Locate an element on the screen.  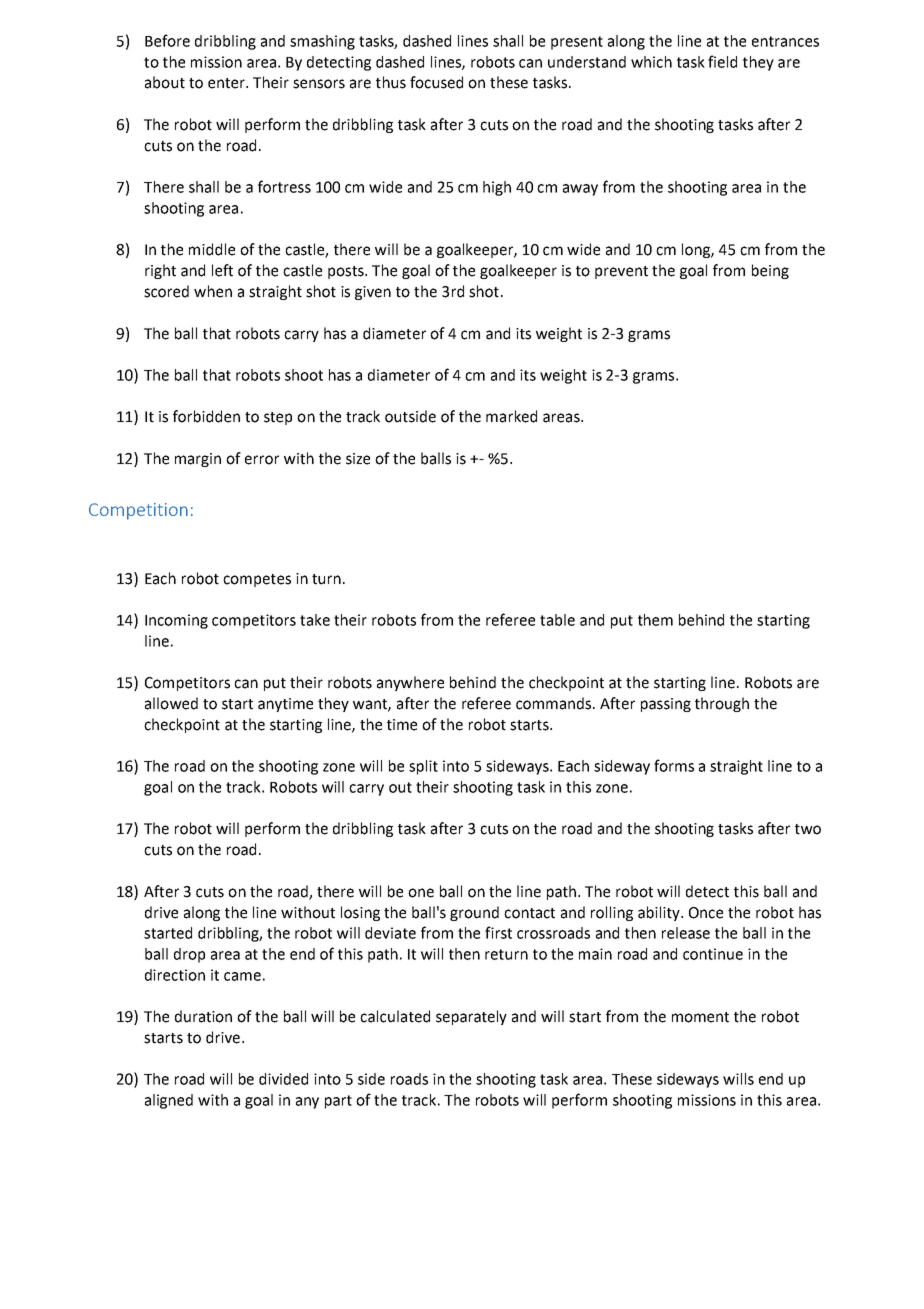
competes is located at coordinates (257, 580).
